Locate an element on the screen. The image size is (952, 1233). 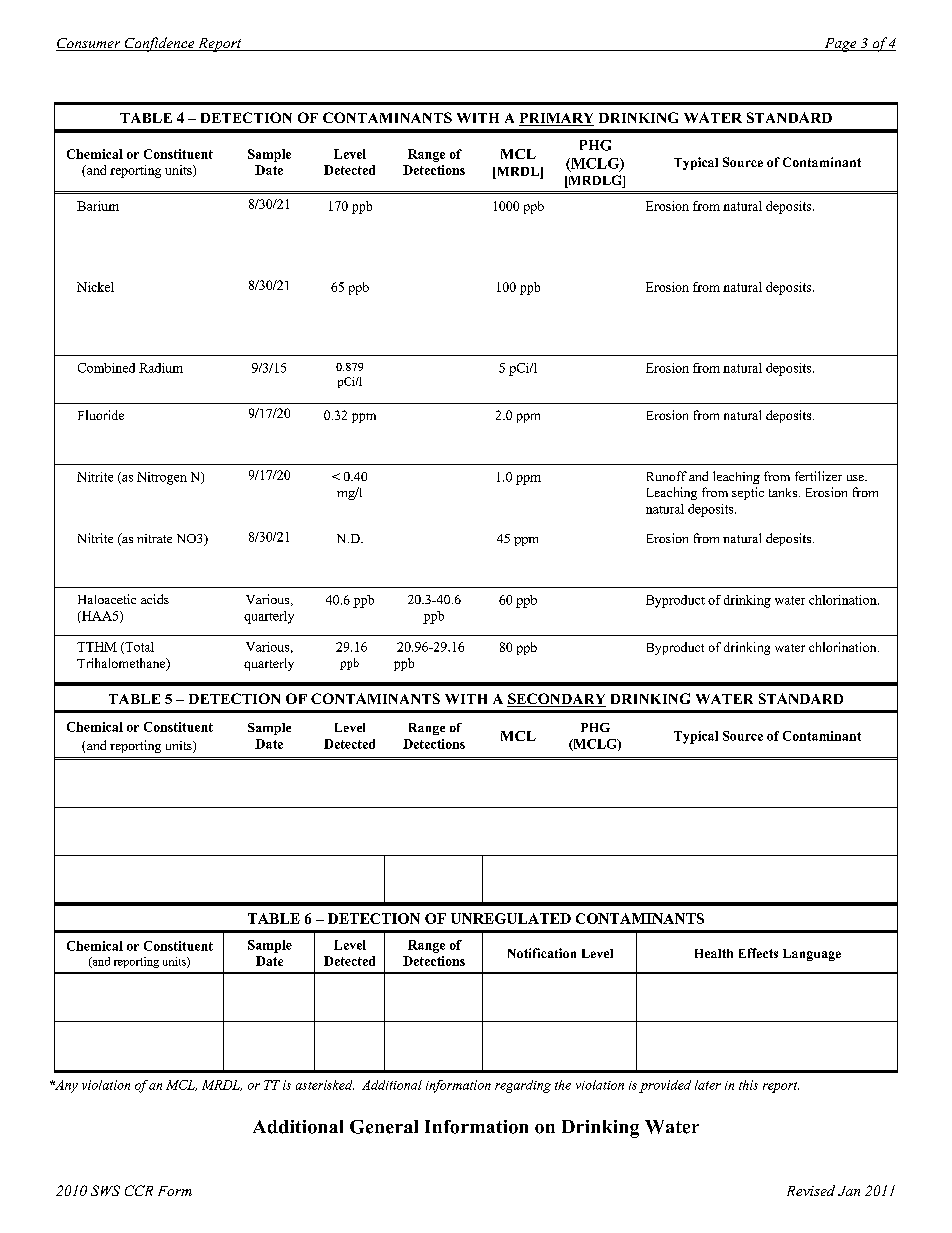
General is located at coordinates (384, 1127).
